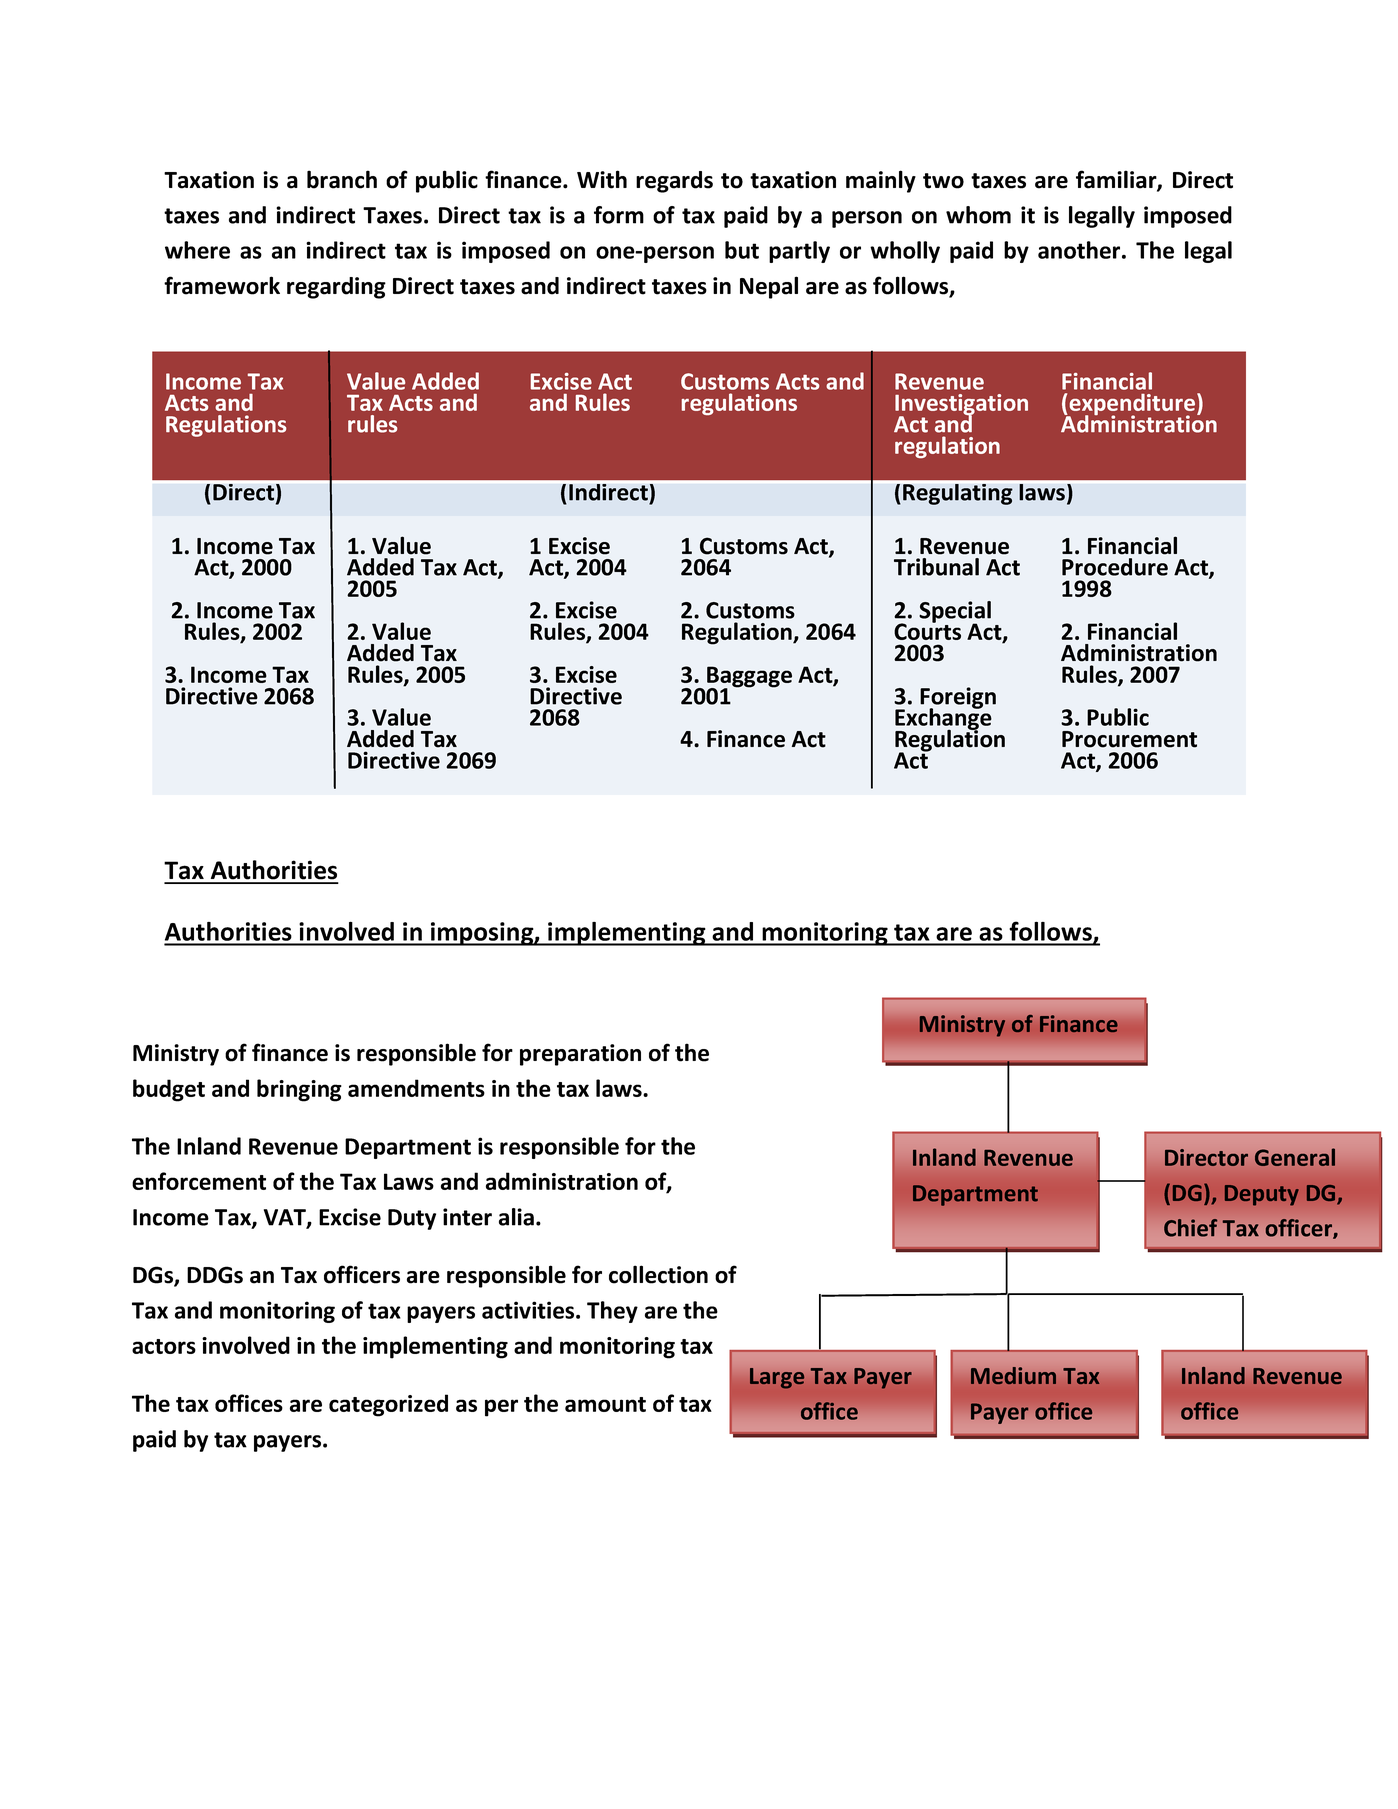 The height and width of the document is (1809, 1398). Describe the element at coordinates (342, 179) in the document. I see `branch` at that location.
